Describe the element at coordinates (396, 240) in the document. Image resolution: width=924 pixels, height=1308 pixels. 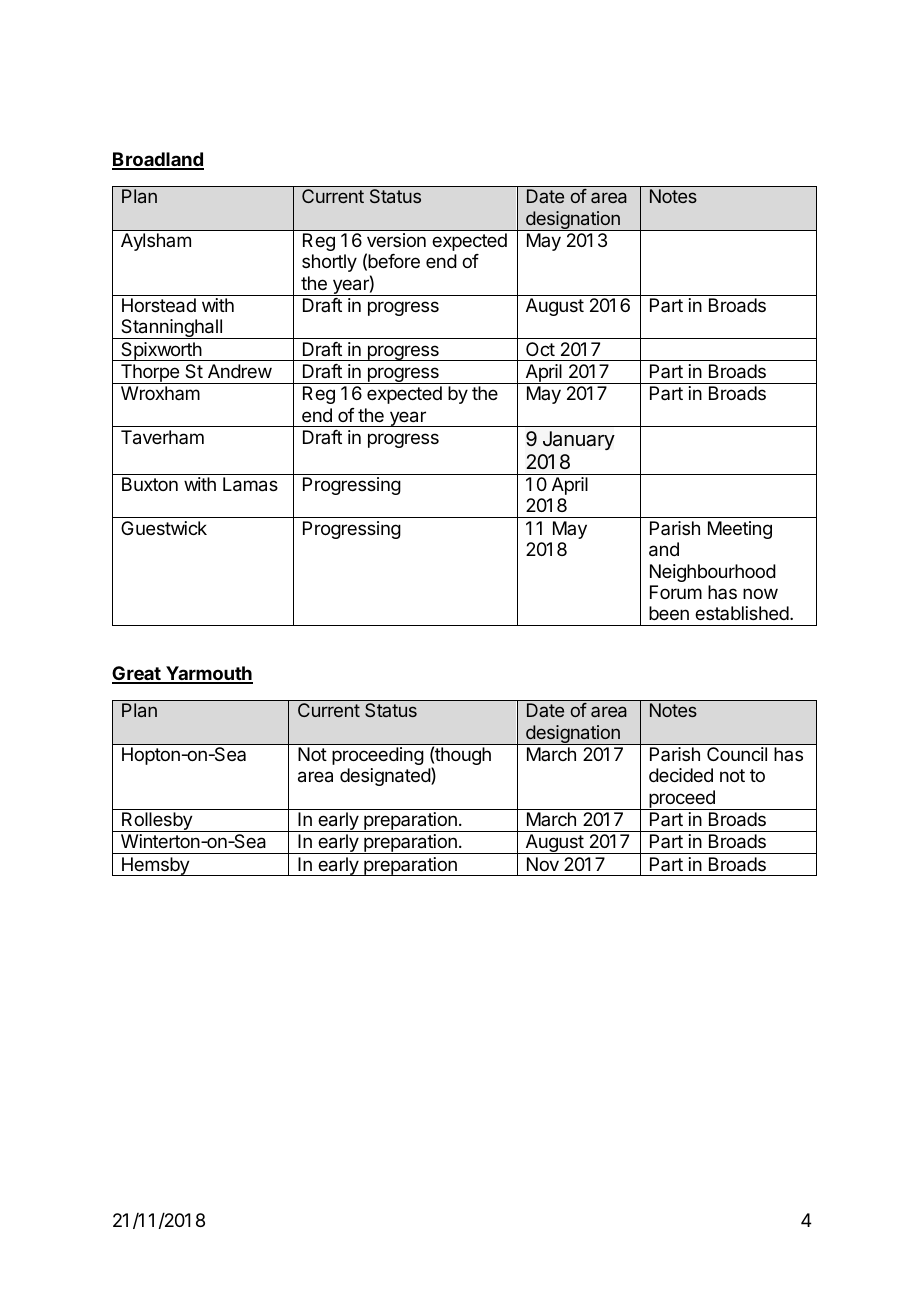
I see `version` at that location.
